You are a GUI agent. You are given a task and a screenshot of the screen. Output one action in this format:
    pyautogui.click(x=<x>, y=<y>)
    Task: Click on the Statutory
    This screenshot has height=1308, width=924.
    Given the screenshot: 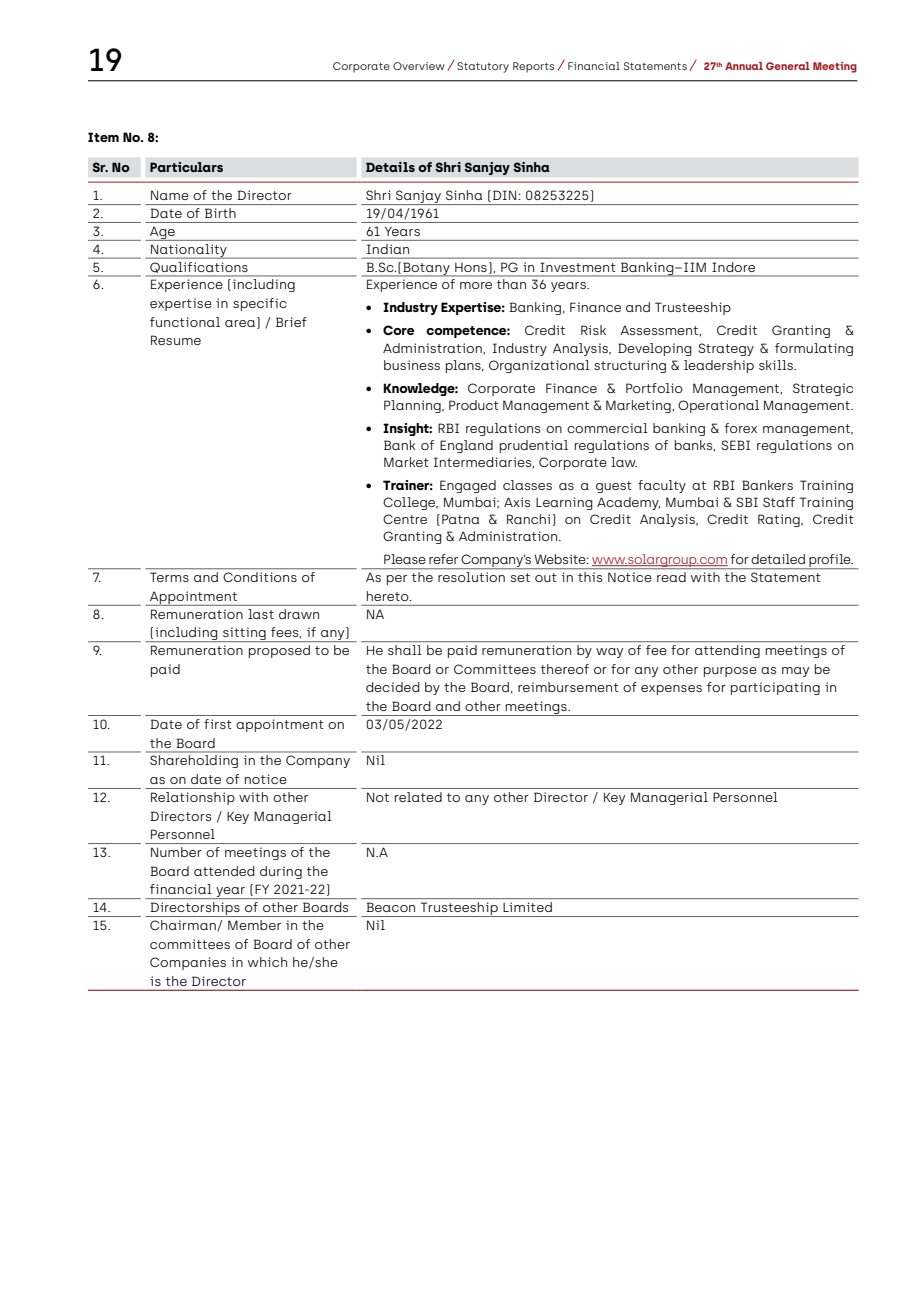 What is the action you would take?
    pyautogui.click(x=483, y=67)
